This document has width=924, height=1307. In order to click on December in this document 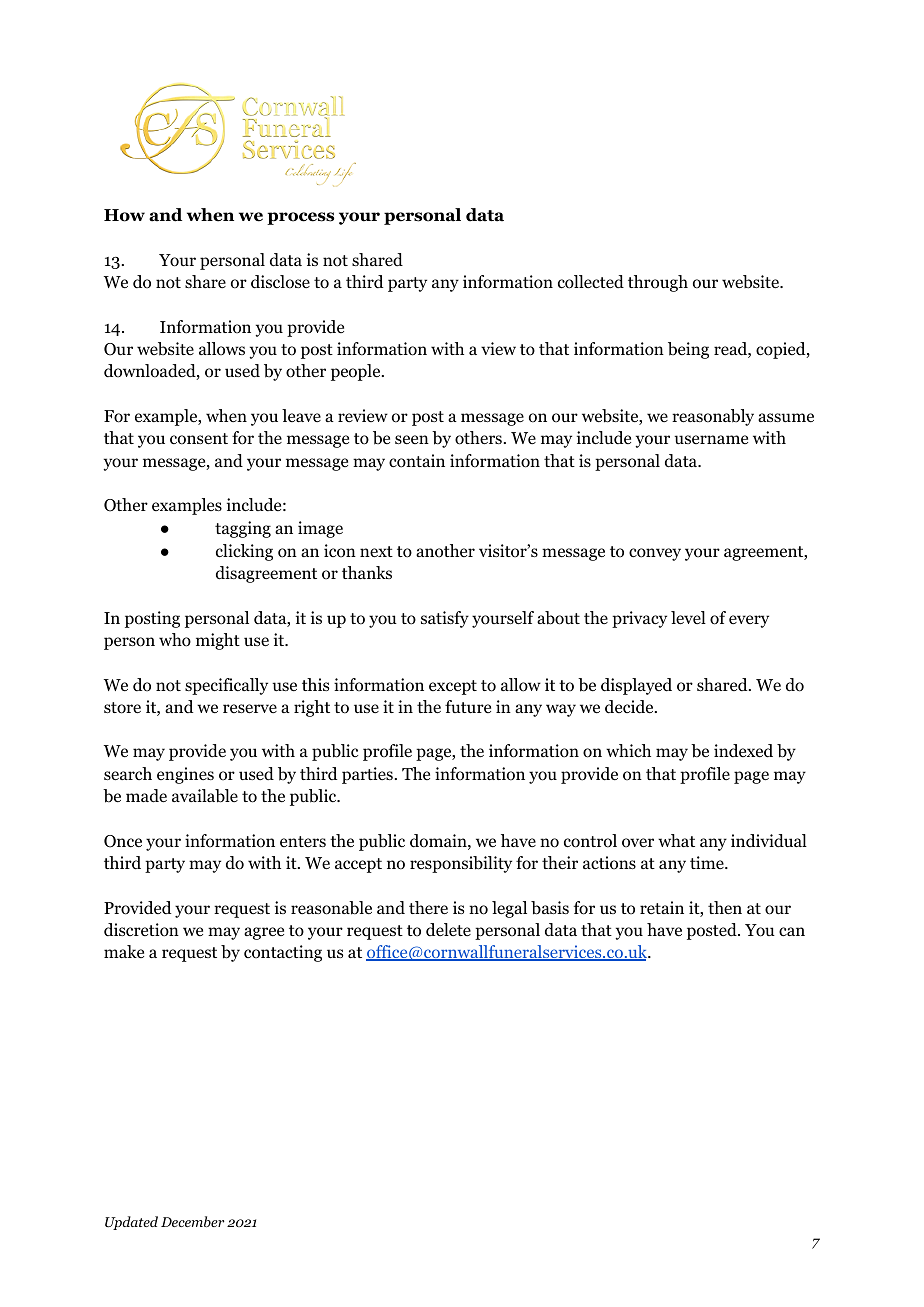, I will do `click(192, 1221)`.
